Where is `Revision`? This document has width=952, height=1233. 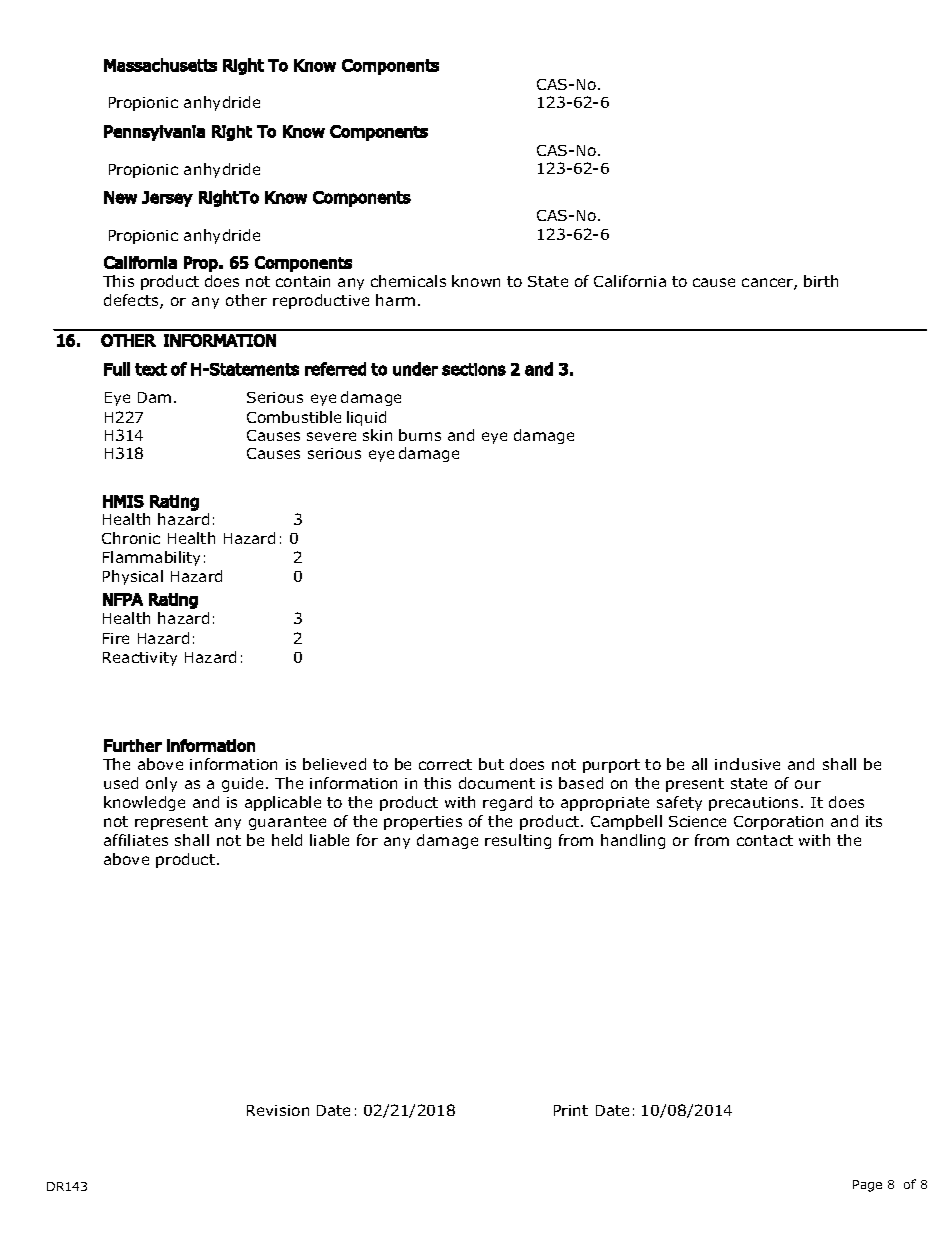 Revision is located at coordinates (278, 1110).
